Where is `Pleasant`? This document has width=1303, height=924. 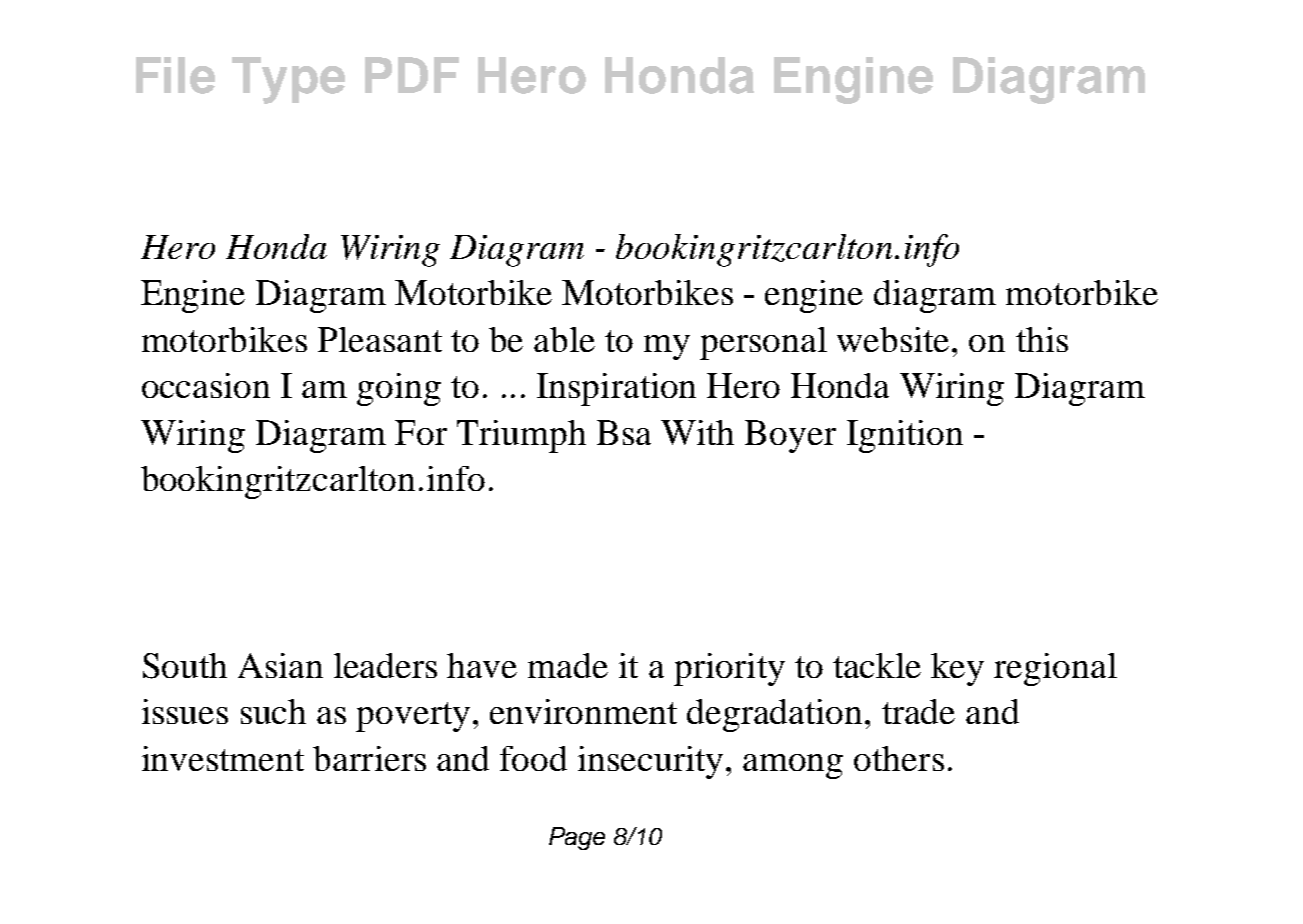 Pleasant is located at coordinates (380, 339).
